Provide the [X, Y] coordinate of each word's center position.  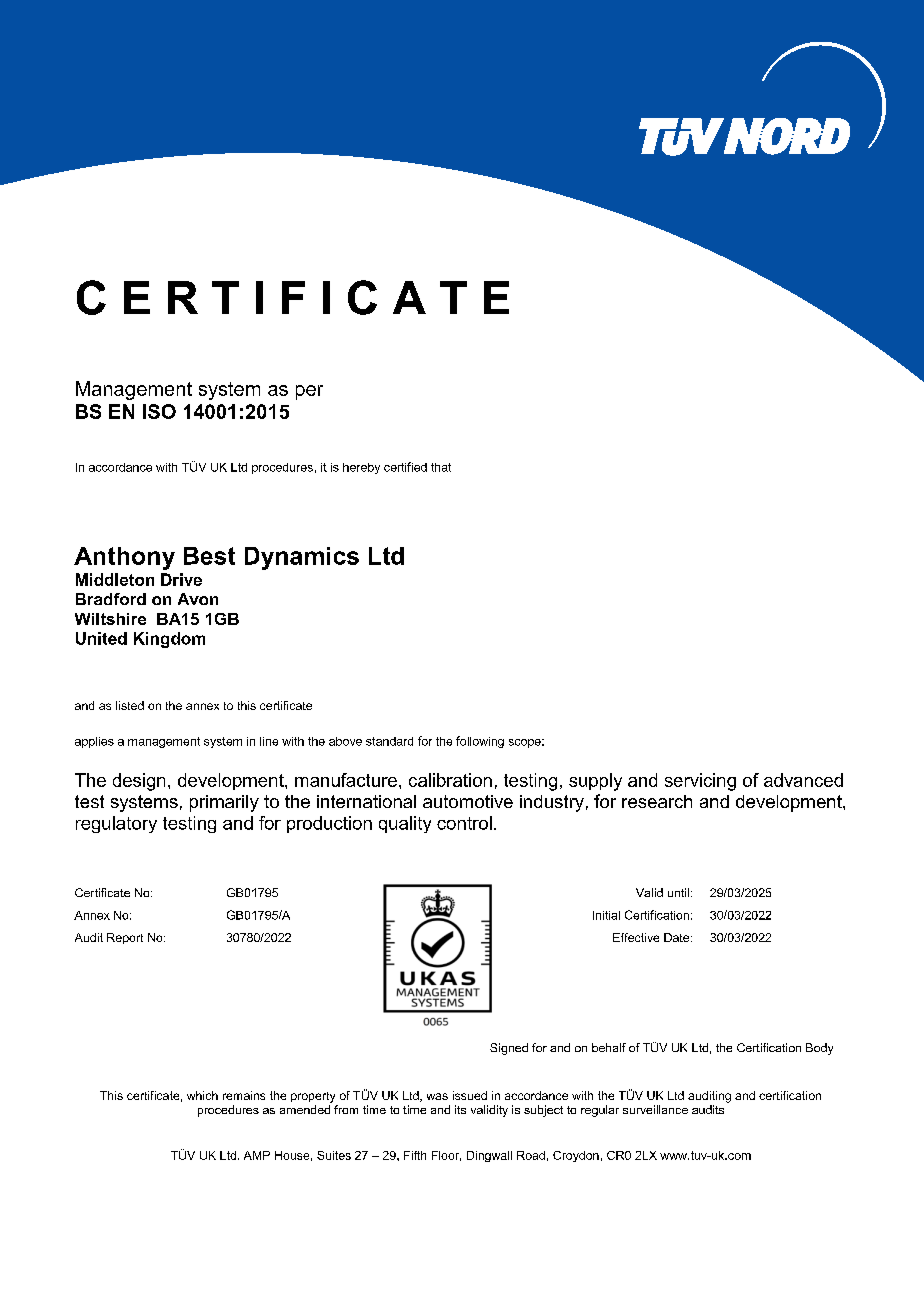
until [678, 892]
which [202, 1095]
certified [405, 467]
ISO [159, 411]
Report [125, 938]
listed [130, 705]
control [464, 823]
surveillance [655, 1109]
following [480, 742]
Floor [446, 1156]
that [441, 467]
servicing [700, 782]
